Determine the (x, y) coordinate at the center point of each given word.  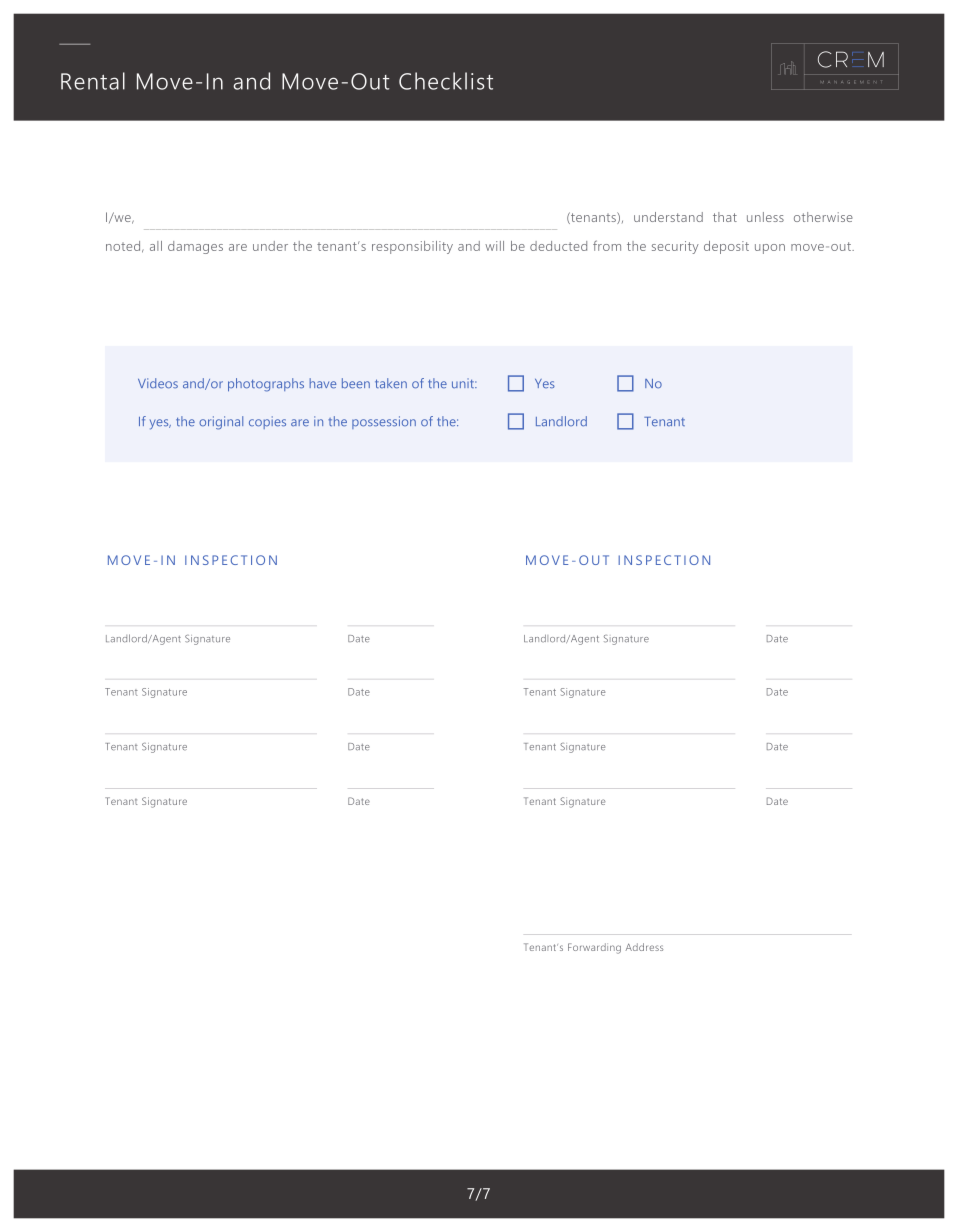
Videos (158, 383)
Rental (93, 81)
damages (195, 247)
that (725, 217)
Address (644, 947)
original (221, 423)
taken (391, 383)
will (494, 246)
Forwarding (594, 948)
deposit (726, 247)
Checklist (446, 81)
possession (384, 422)
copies (267, 422)
